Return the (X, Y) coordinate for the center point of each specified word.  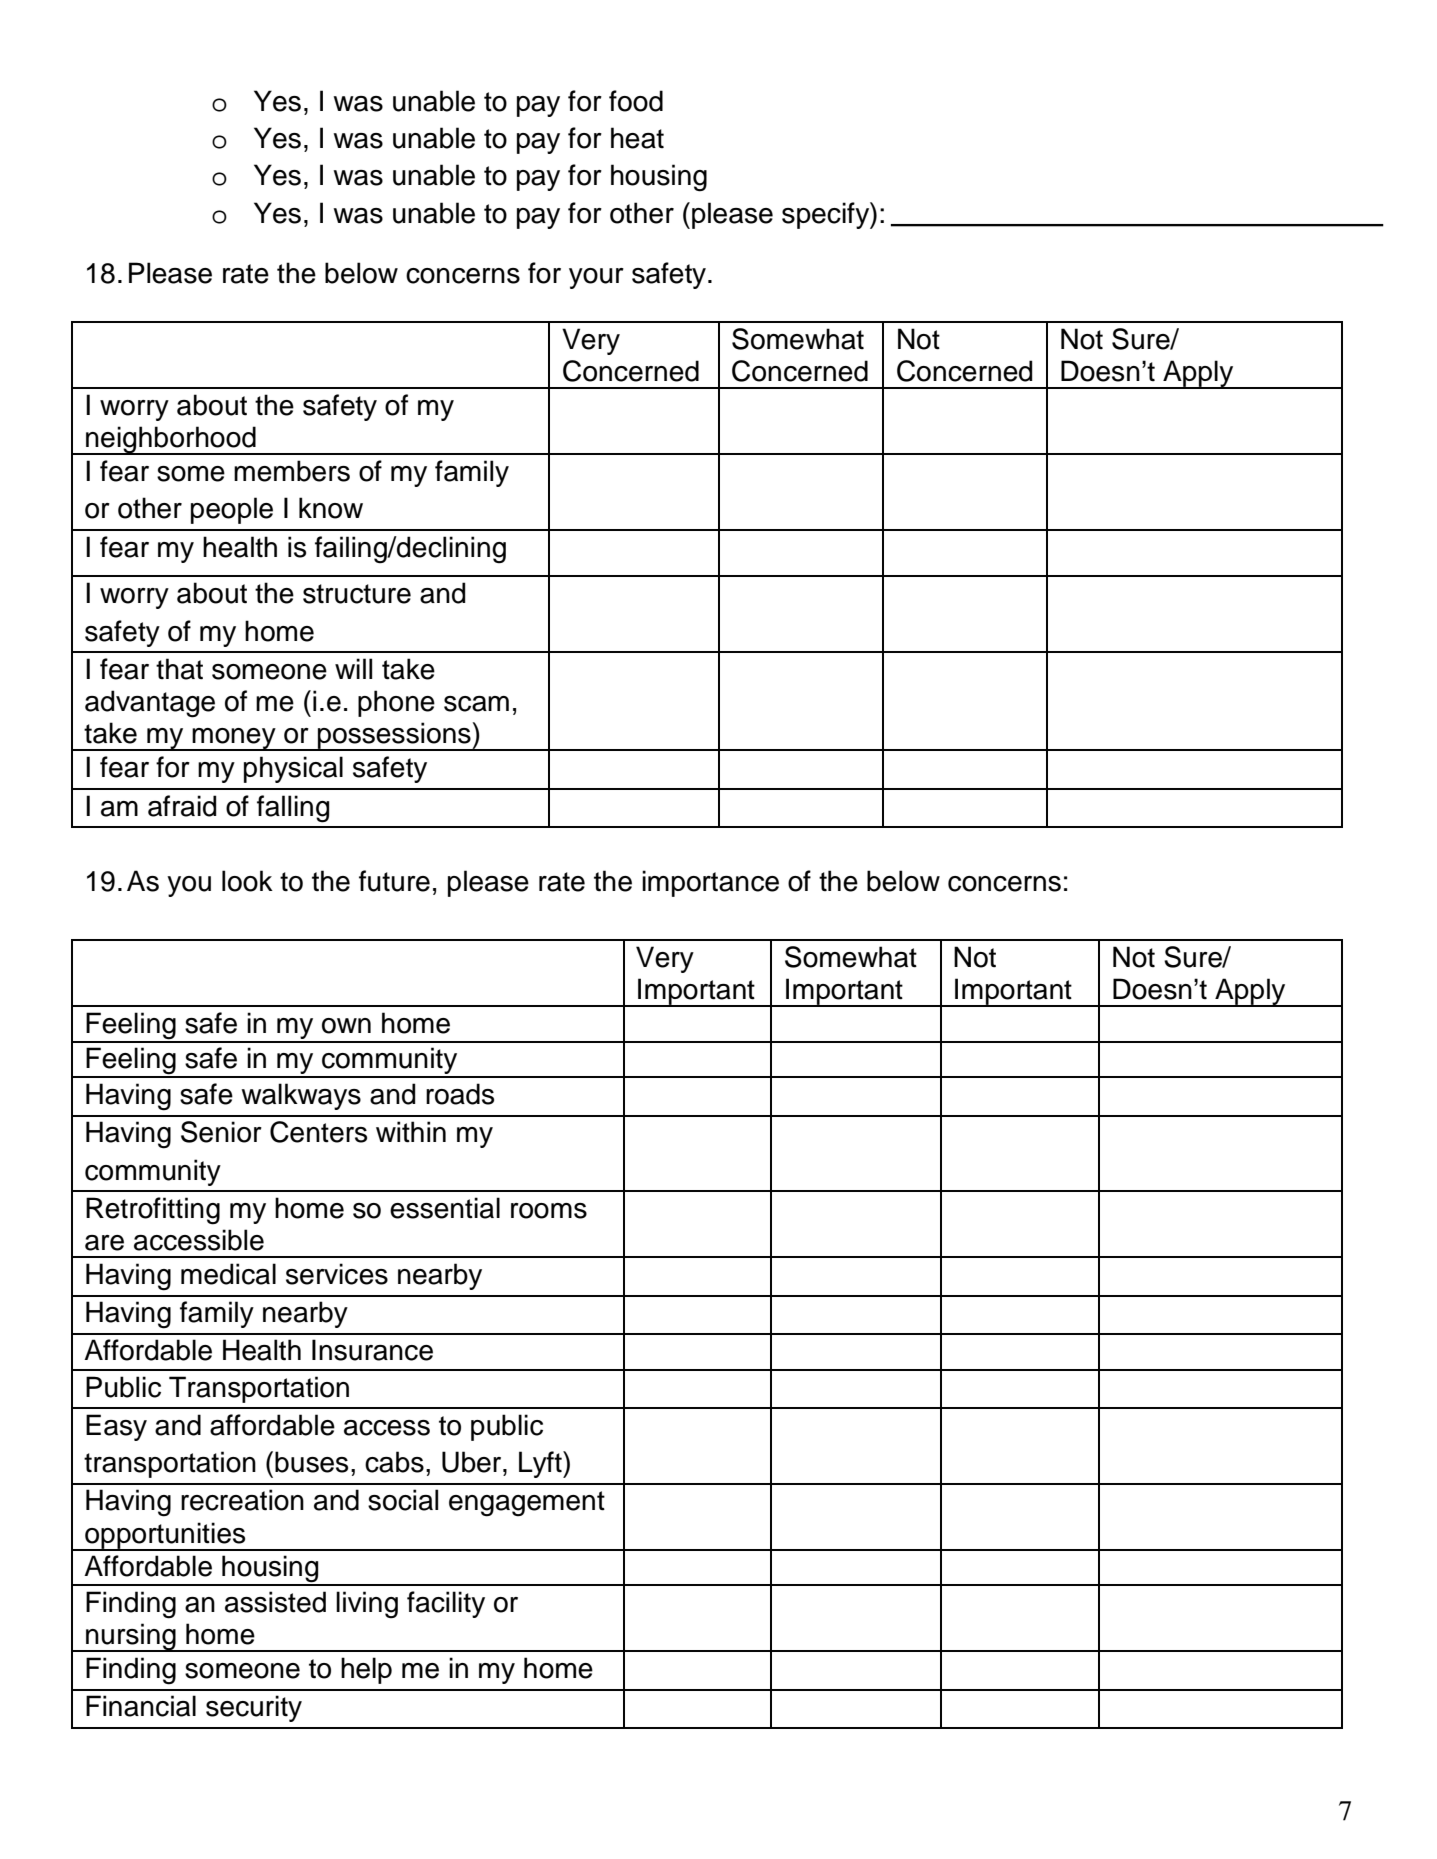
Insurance (372, 1350)
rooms (549, 1211)
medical (228, 1274)
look (247, 881)
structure (357, 594)
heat (637, 138)
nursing (131, 1637)
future (394, 881)
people (232, 510)
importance (710, 883)
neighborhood (171, 440)
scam (476, 704)
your (596, 278)
